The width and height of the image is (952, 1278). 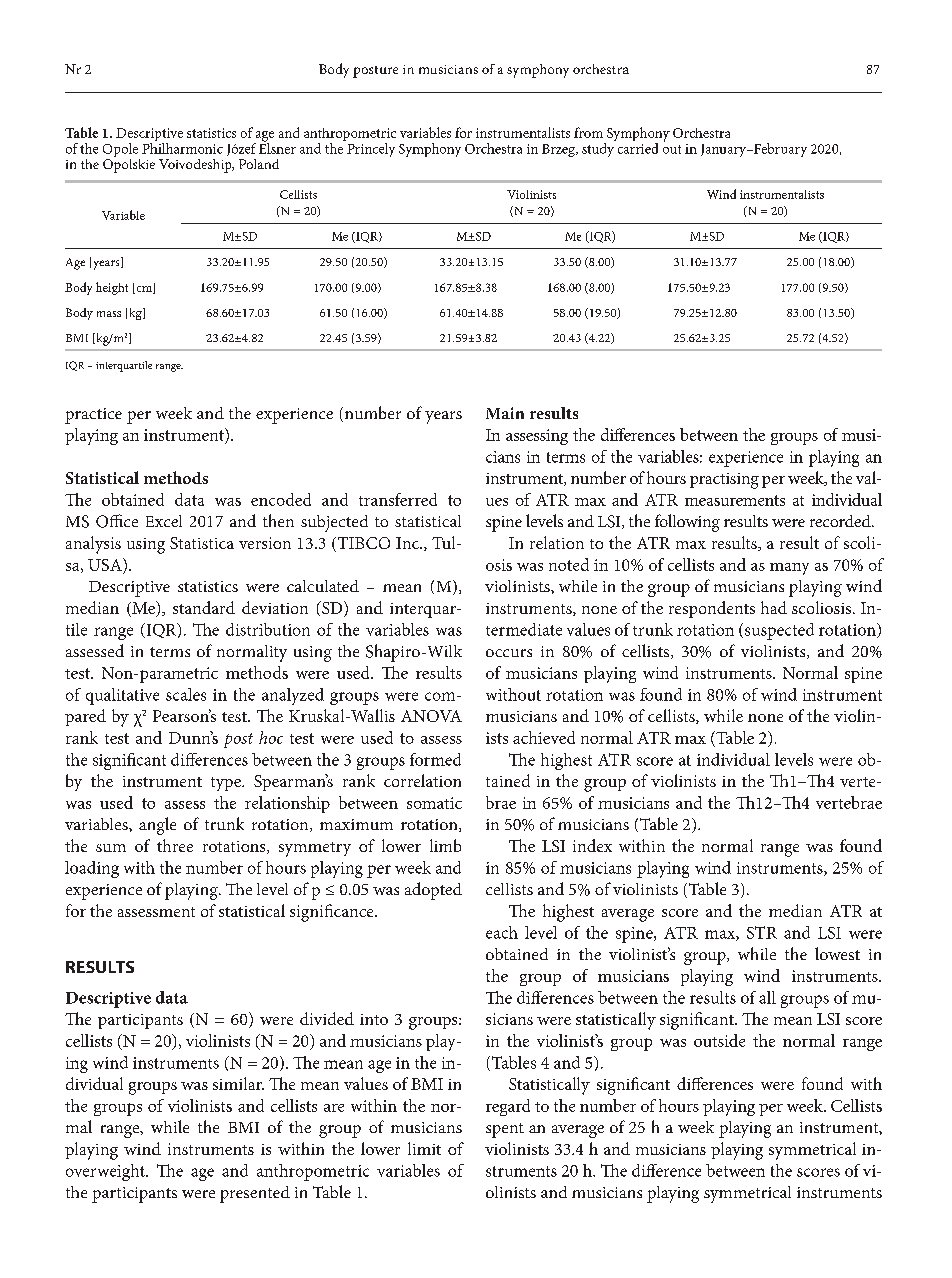 What do you see at coordinates (424, 1148) in the image?
I see `limit` at bounding box center [424, 1148].
